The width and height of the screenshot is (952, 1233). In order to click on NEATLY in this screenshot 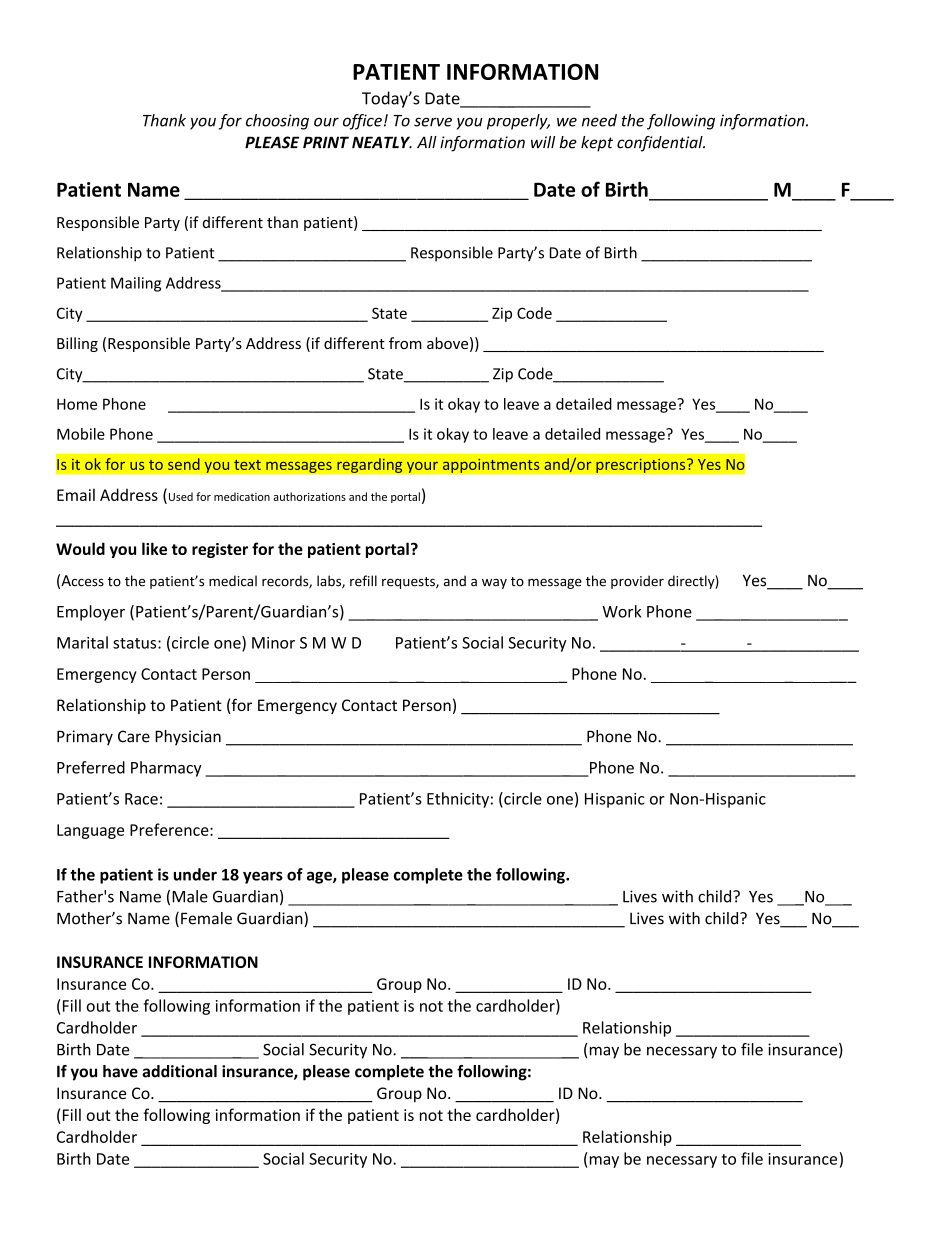, I will do `click(382, 142)`.
